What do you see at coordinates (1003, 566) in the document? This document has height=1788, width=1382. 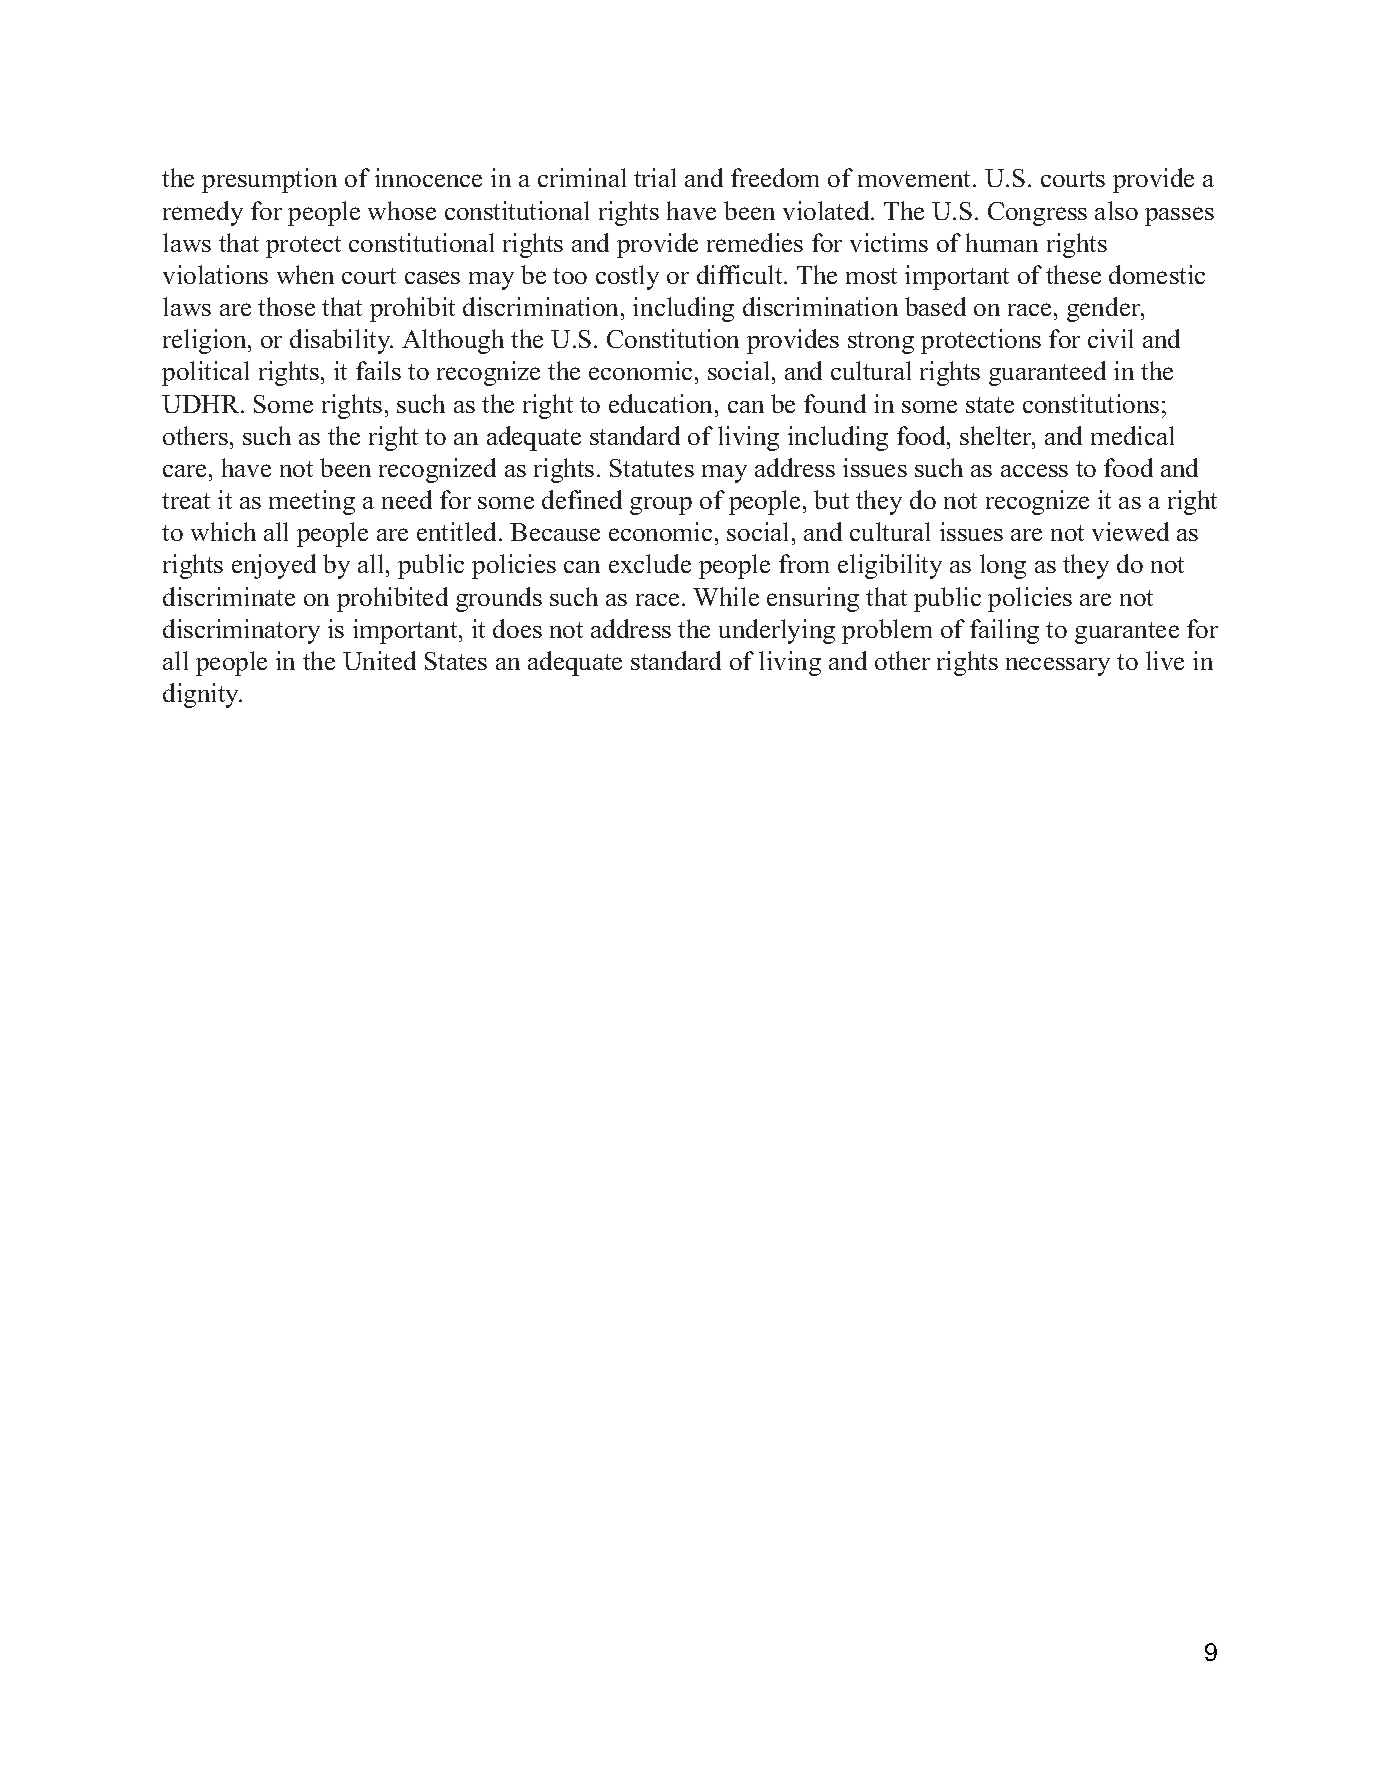 I see `long` at bounding box center [1003, 566].
